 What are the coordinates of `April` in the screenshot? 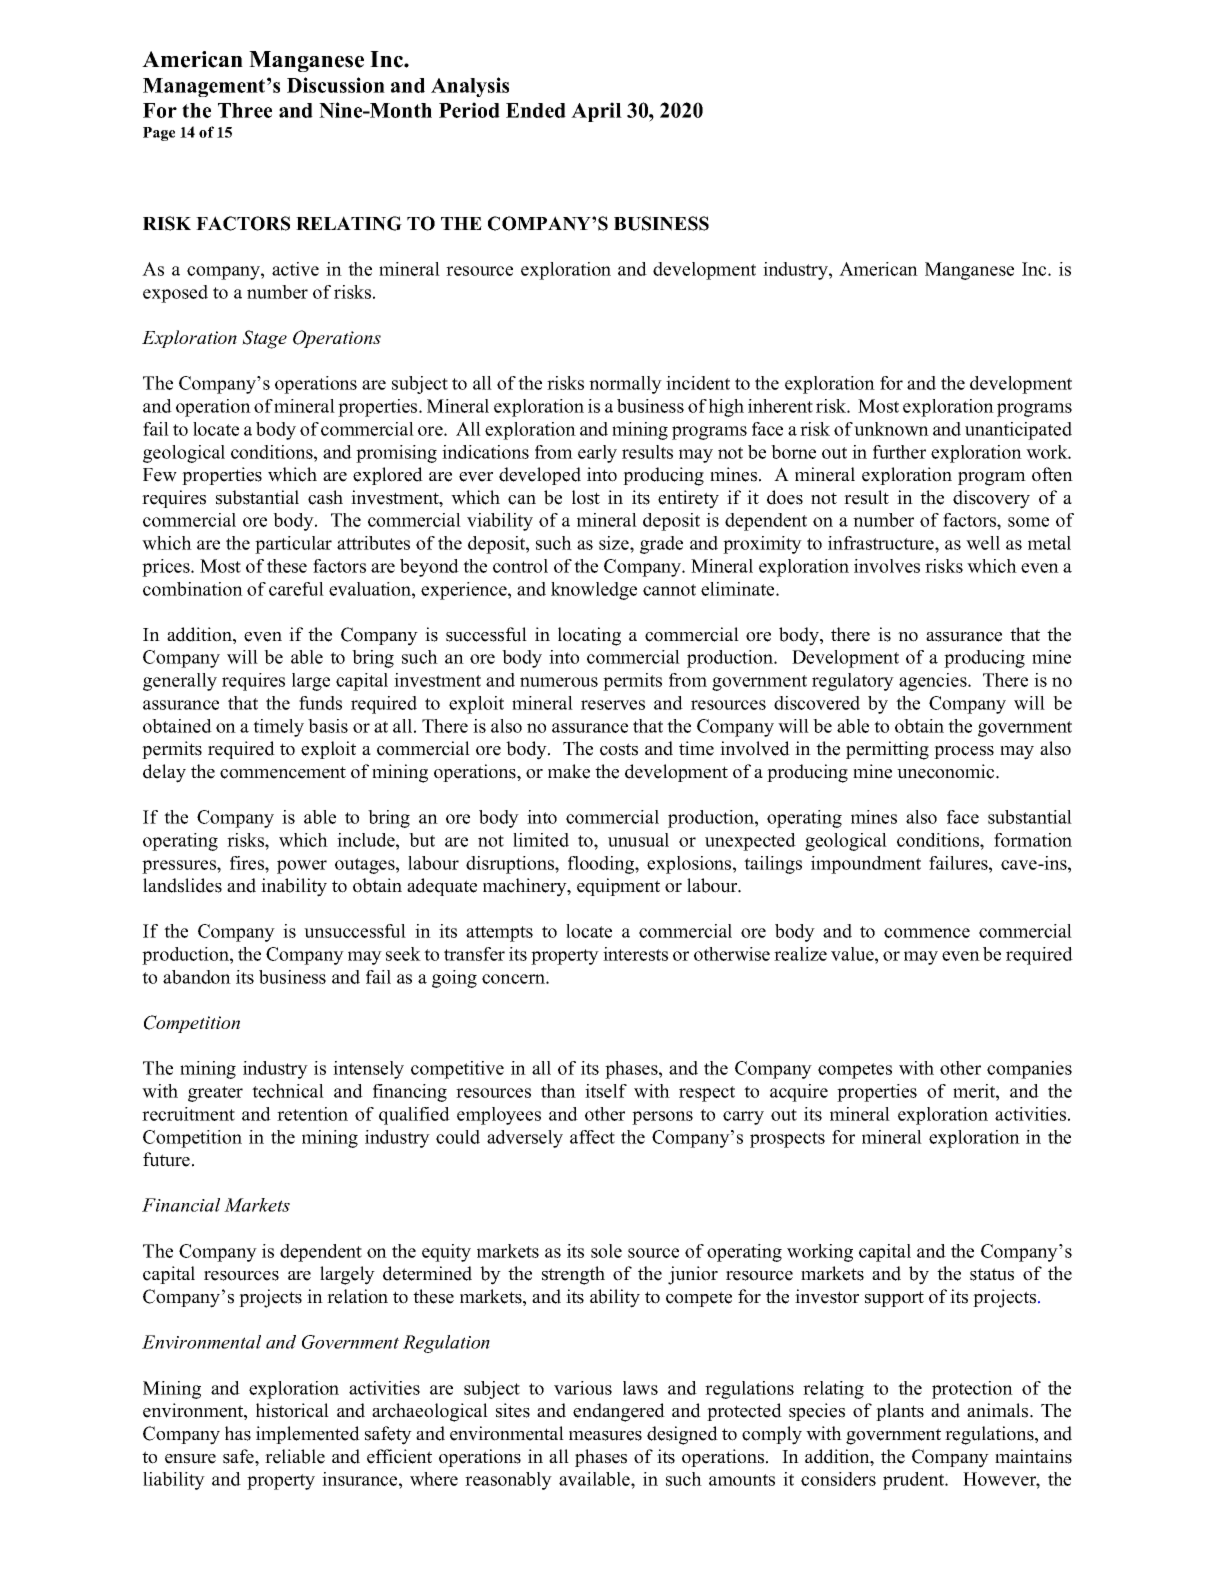 It's located at (596, 112).
